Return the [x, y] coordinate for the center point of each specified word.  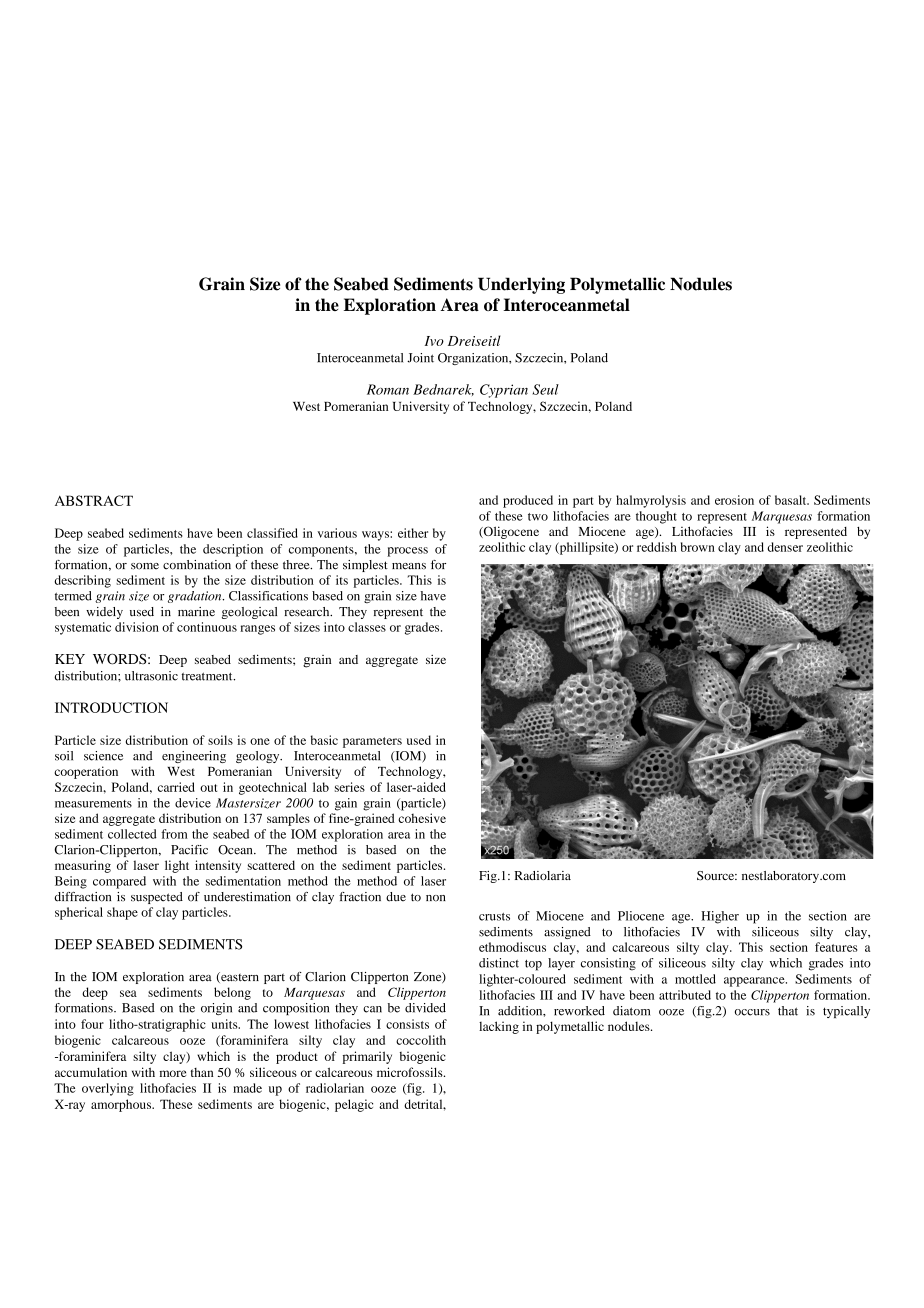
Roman [388, 389]
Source [717, 876]
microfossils [411, 1072]
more [173, 1073]
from [174, 834]
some [145, 566]
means [409, 566]
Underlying [521, 285]
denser [785, 547]
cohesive [422, 818]
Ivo [434, 341]
